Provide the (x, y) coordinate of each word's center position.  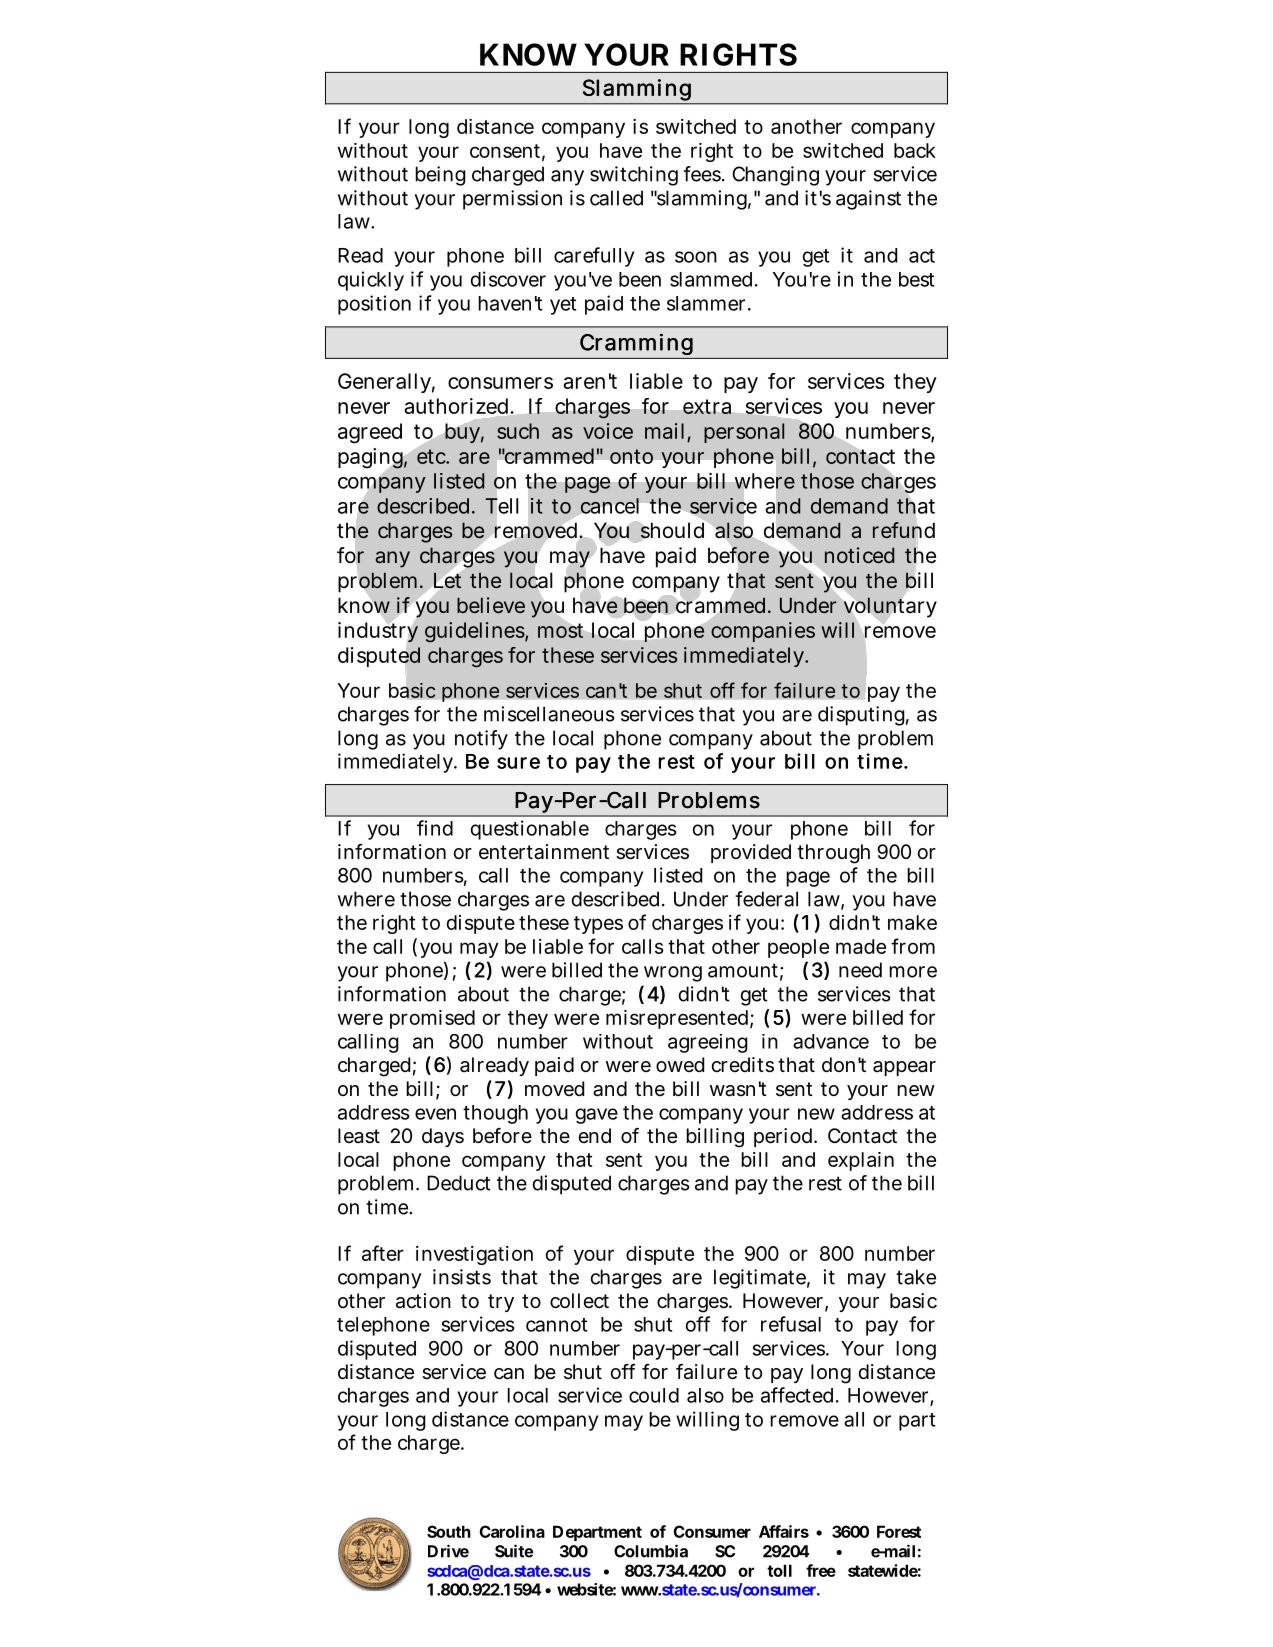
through (833, 854)
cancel (609, 506)
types (598, 925)
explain (861, 1161)
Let (446, 581)
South (449, 1531)
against (868, 200)
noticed (859, 555)
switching (634, 176)
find (435, 828)
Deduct (459, 1183)
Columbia (651, 1551)
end (594, 1135)
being (440, 176)
